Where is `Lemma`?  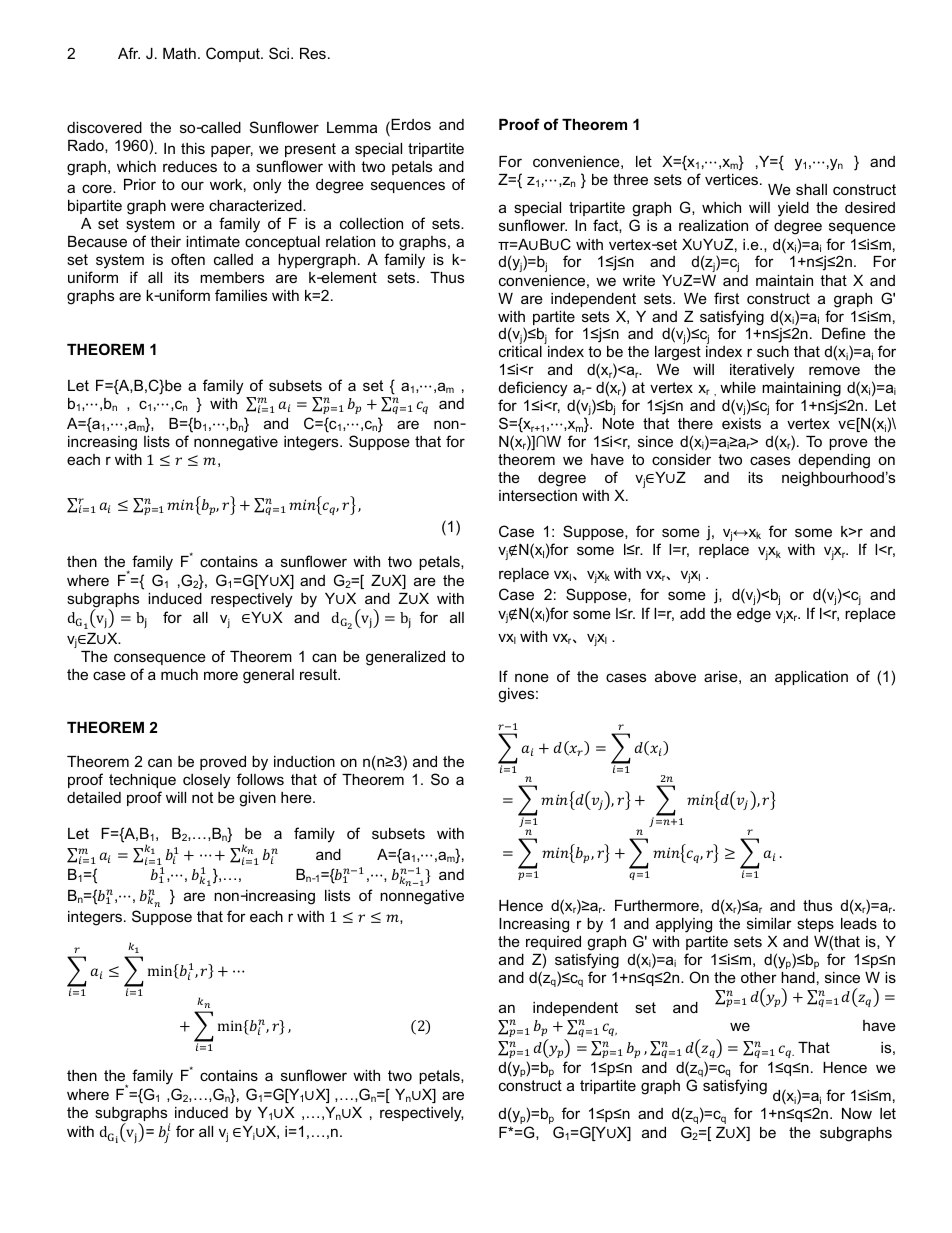 Lemma is located at coordinates (352, 127).
